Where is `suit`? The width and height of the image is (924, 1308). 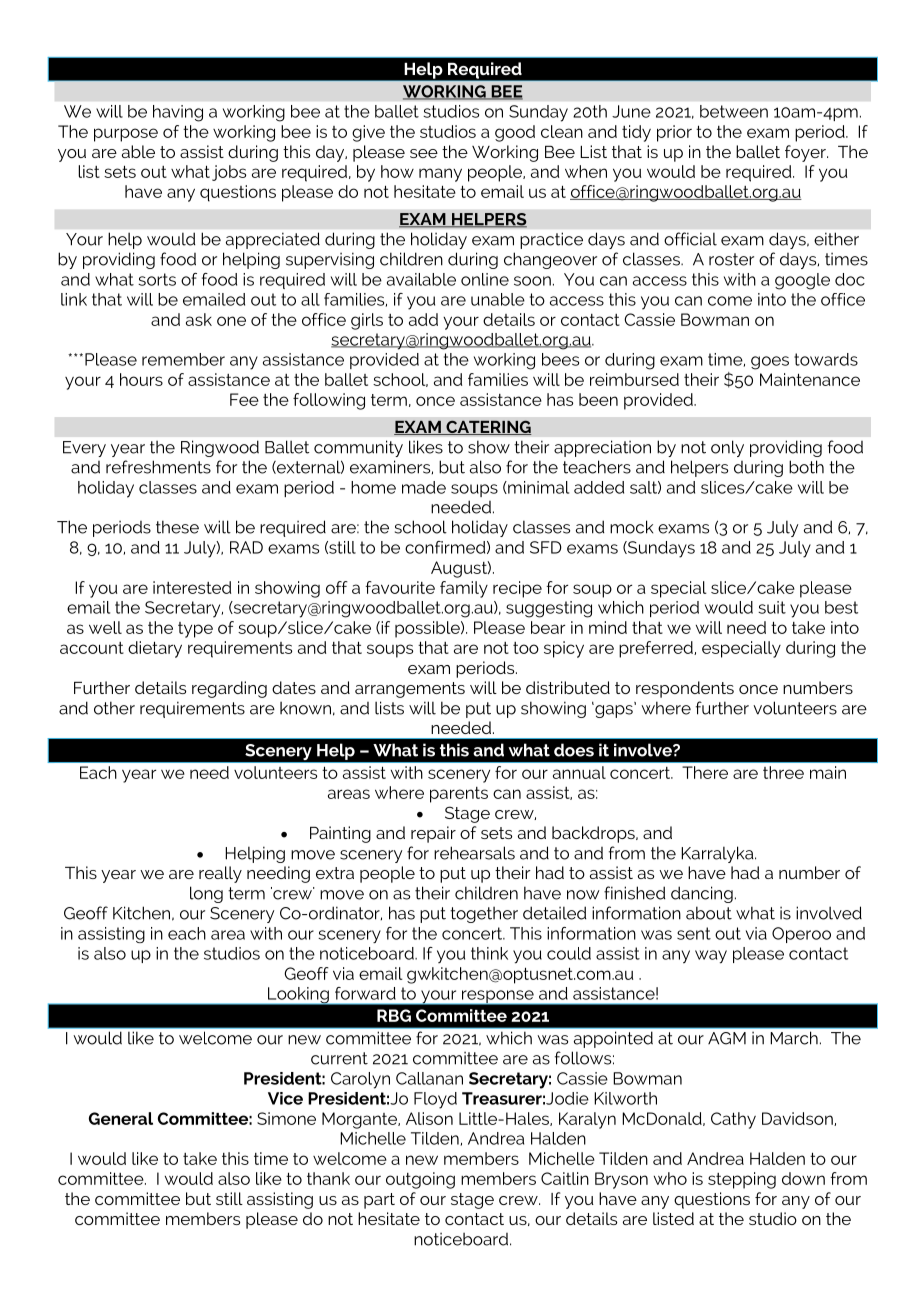 suit is located at coordinates (772, 607).
